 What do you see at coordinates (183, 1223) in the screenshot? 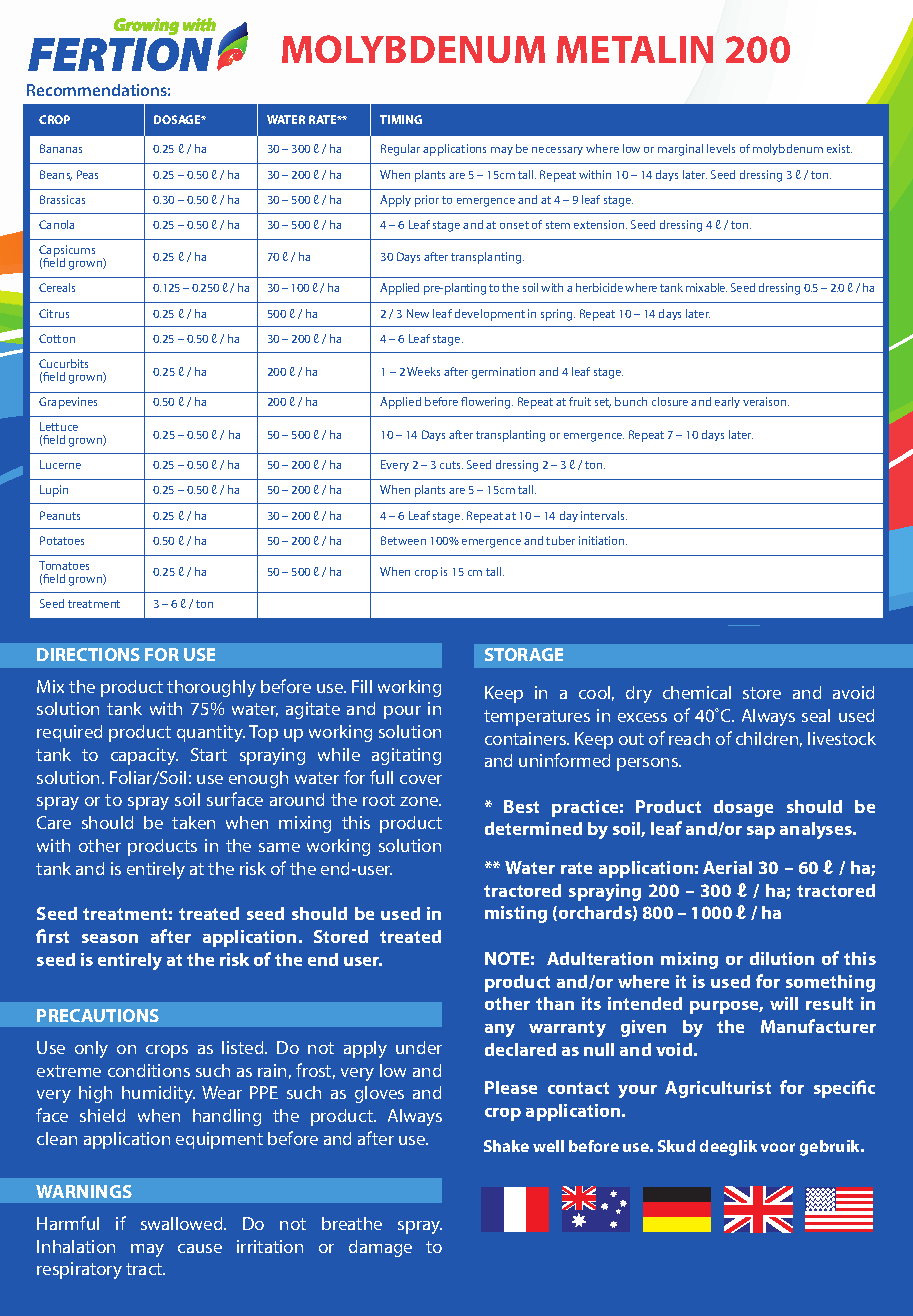
I see `swallowed` at bounding box center [183, 1223].
